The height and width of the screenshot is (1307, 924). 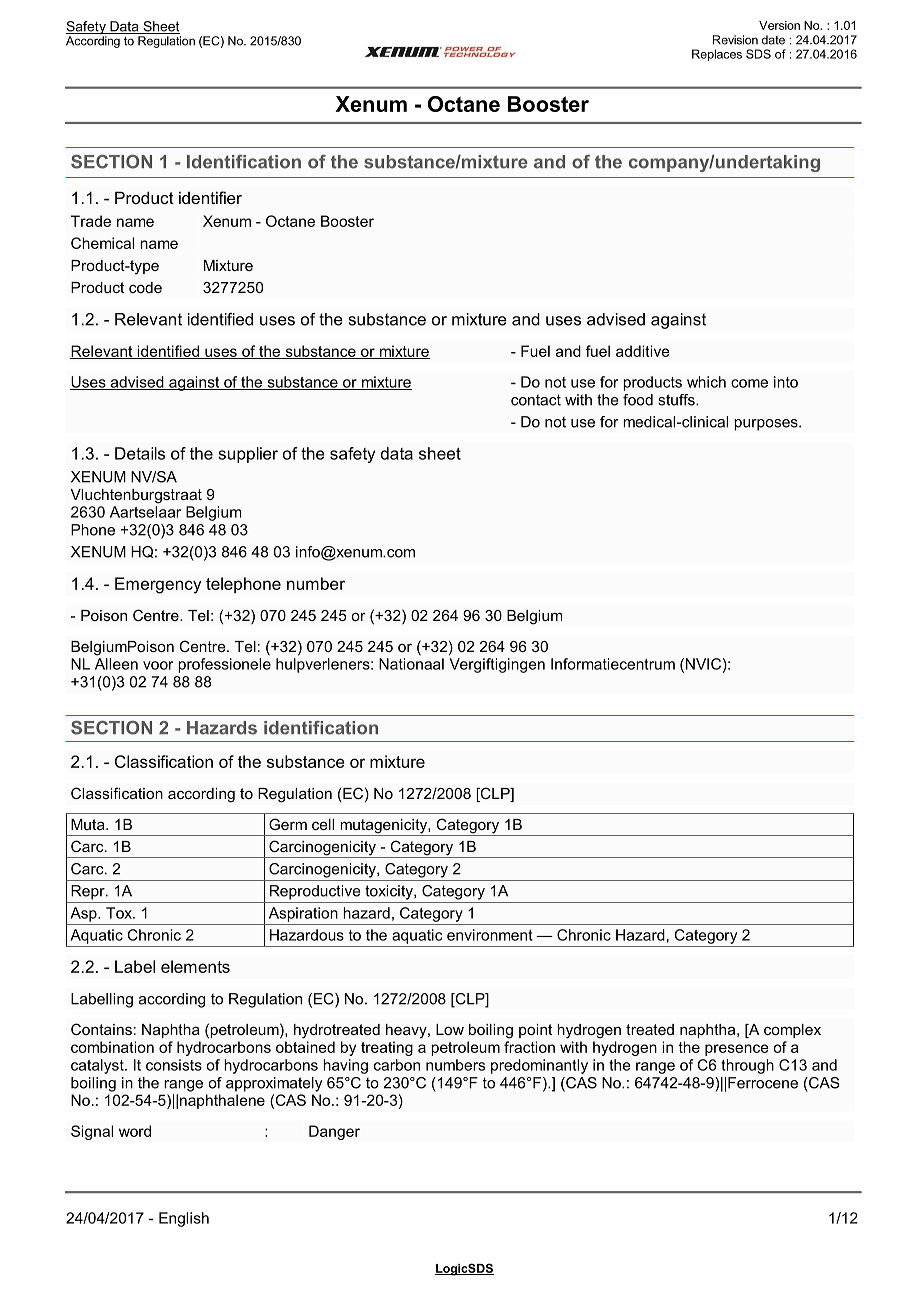 I want to click on Revision, so click(x=735, y=40).
